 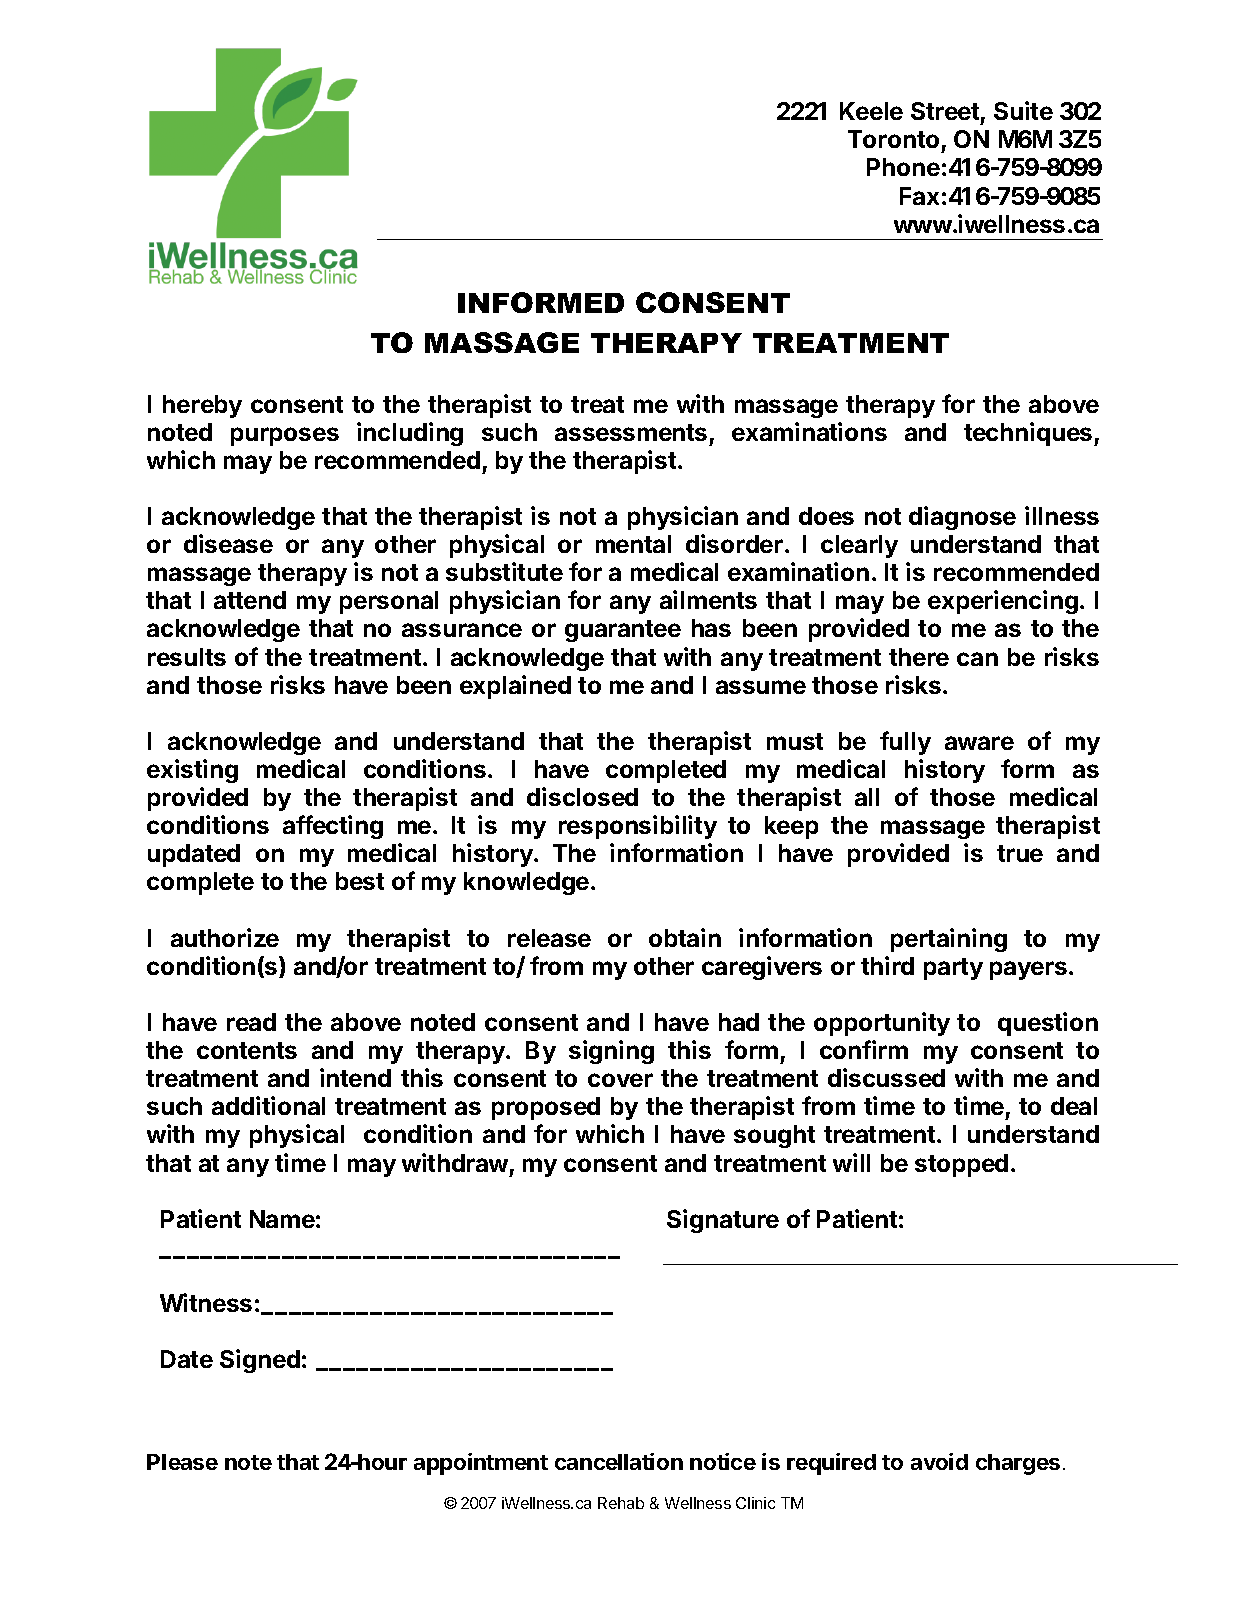 What do you see at coordinates (619, 1461) in the screenshot?
I see `cancellation` at bounding box center [619, 1461].
